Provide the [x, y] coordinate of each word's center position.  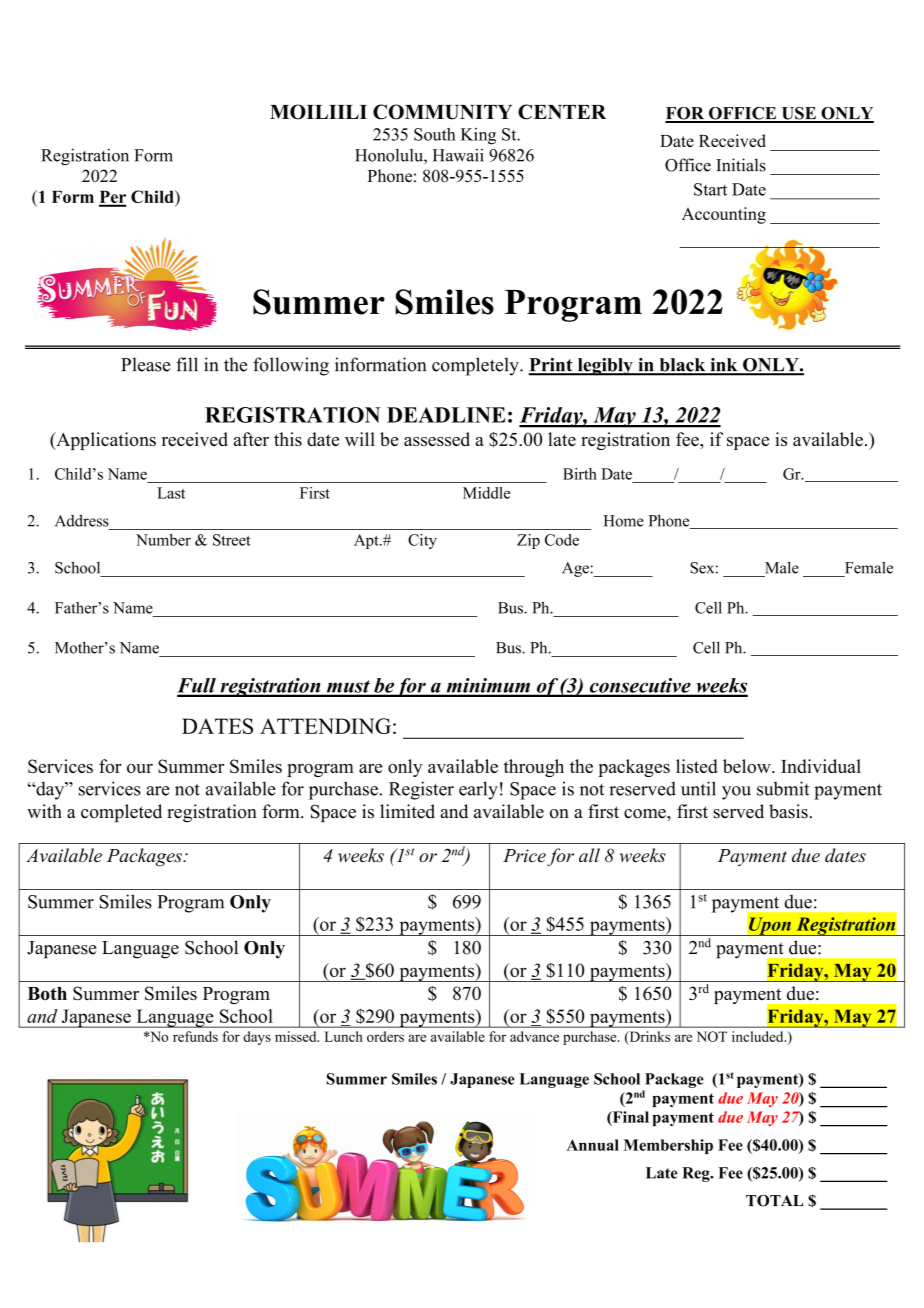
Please [145, 364]
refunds [195, 1036]
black [682, 366]
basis [788, 811]
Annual [592, 1145]
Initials [741, 165]
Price [524, 855]
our [140, 768]
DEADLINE [446, 415]
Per [113, 198]
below [748, 766]
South [435, 134]
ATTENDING [325, 726]
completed [121, 813]
